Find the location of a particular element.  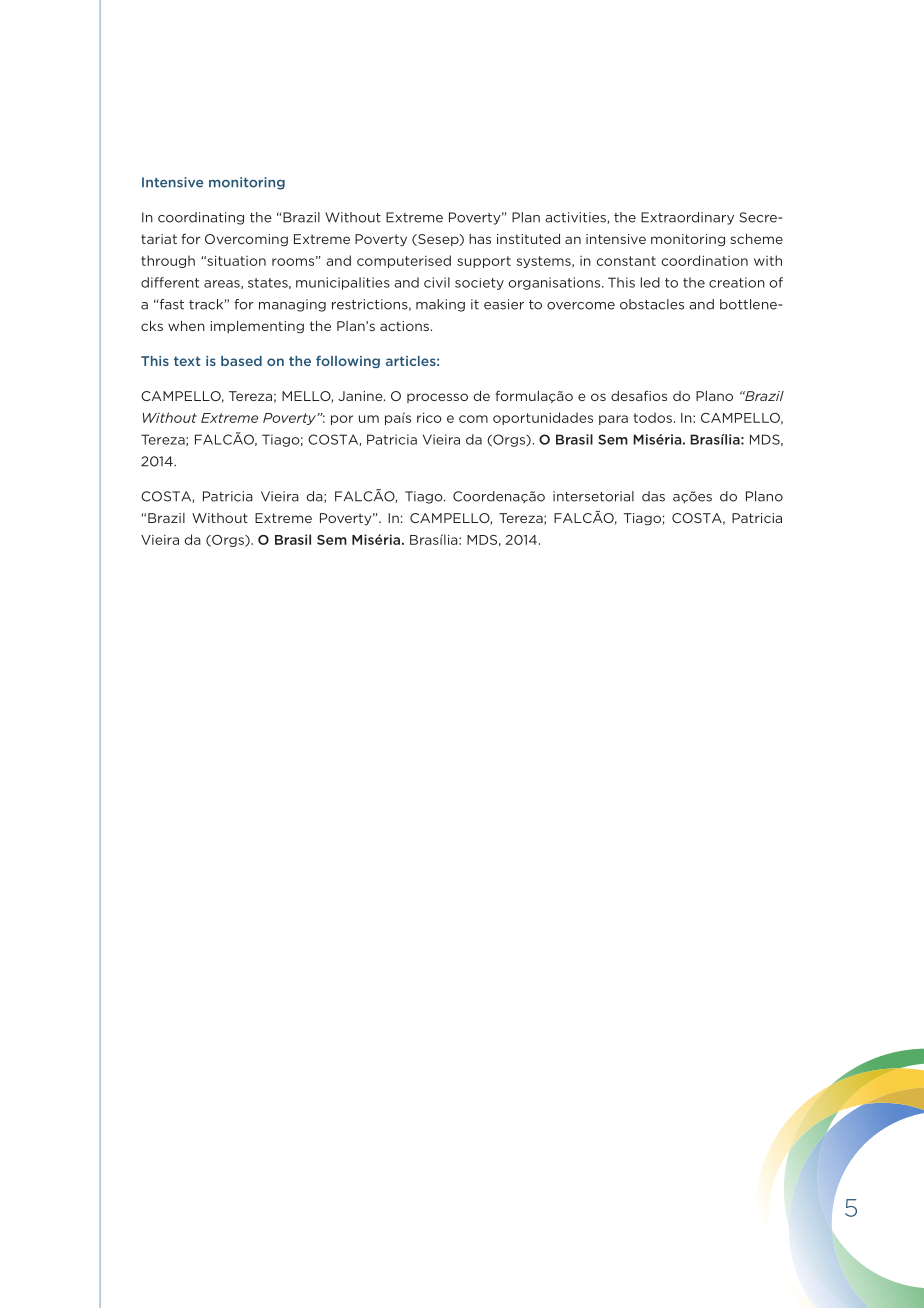

obstacles is located at coordinates (652, 304).
